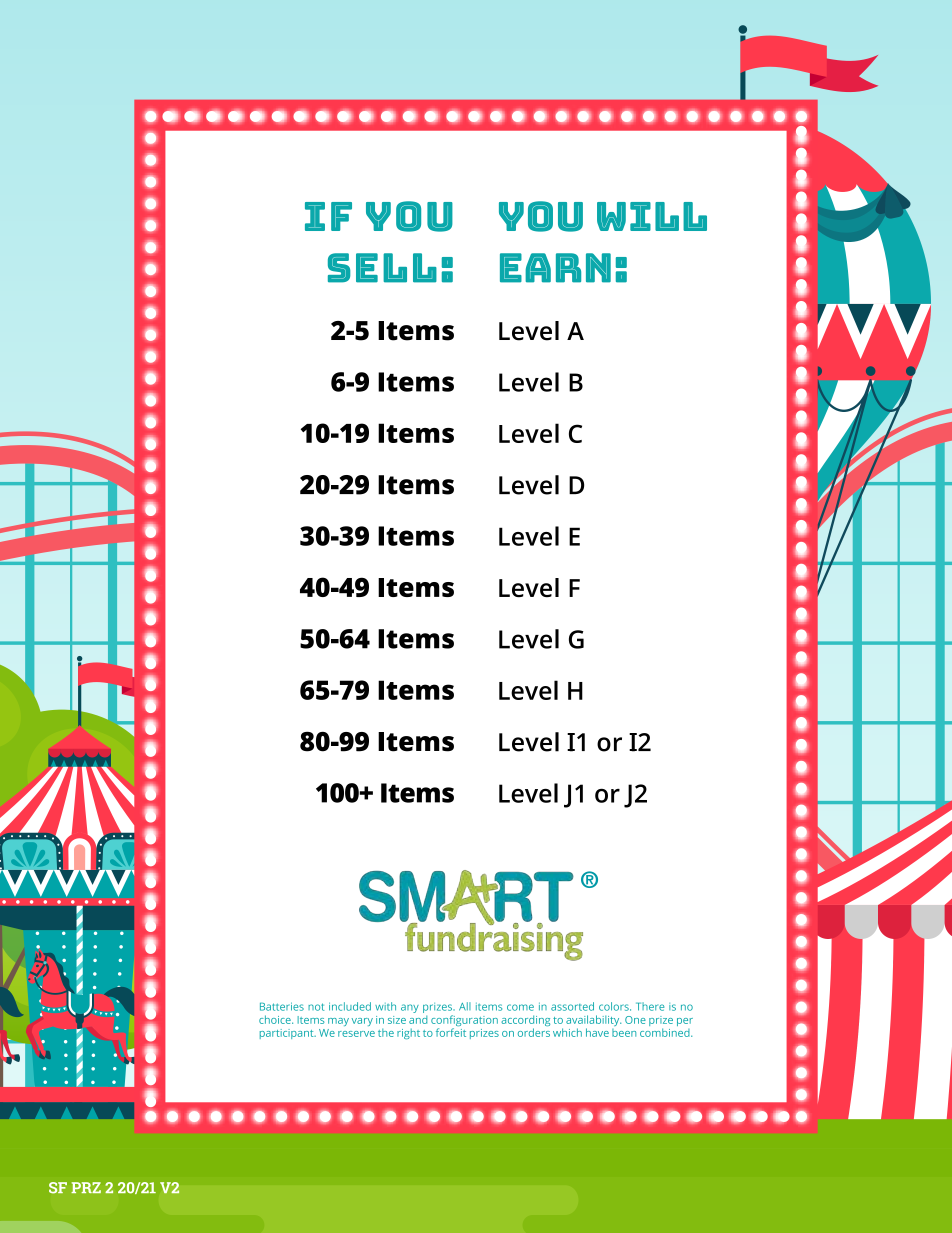 The image size is (952, 1233). What do you see at coordinates (385, 1006) in the image?
I see `with` at bounding box center [385, 1006].
